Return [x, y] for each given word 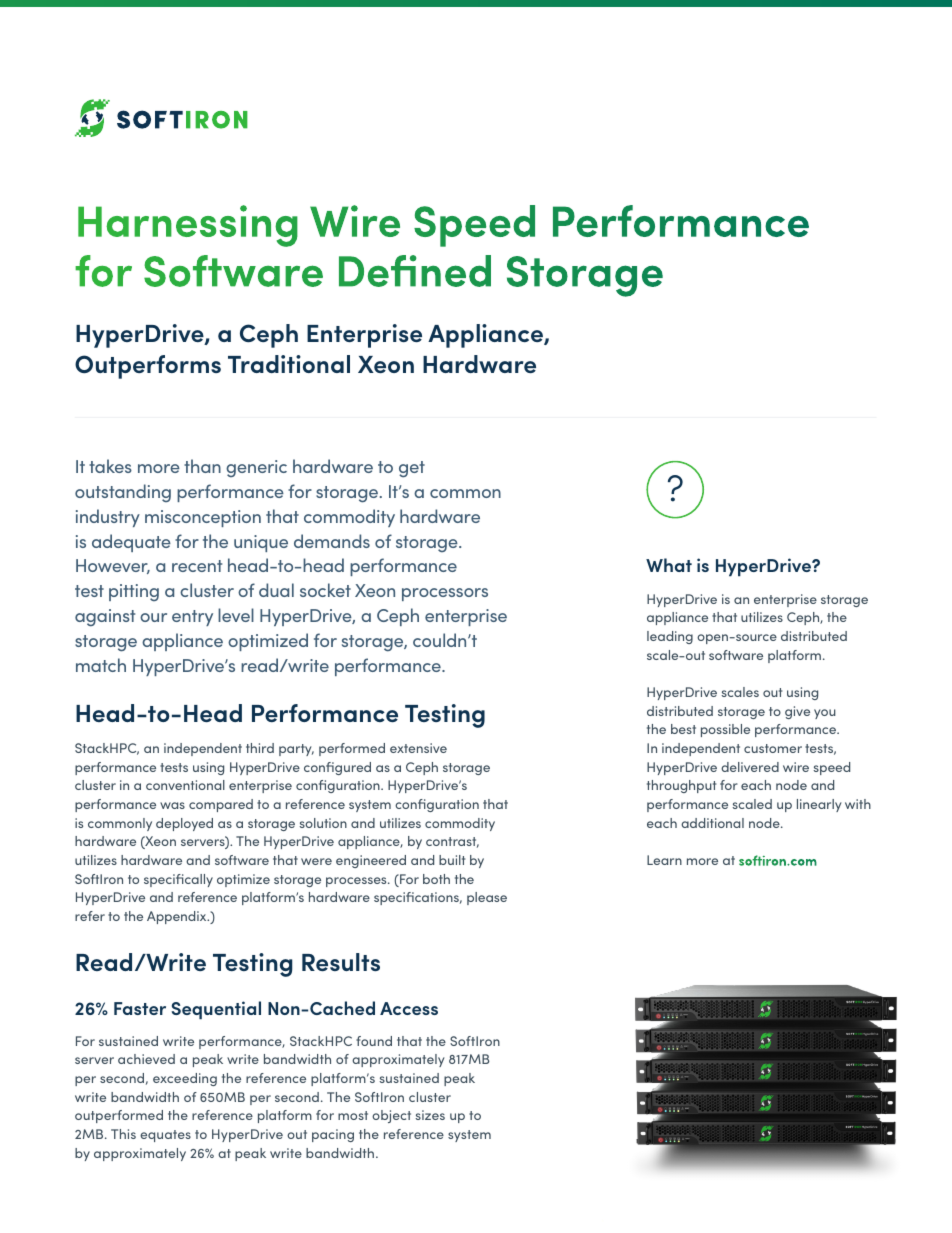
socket [325, 590]
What [669, 565]
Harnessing [188, 226]
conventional [185, 785]
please [487, 898]
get [412, 469]
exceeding [185, 1079]
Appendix [178, 917]
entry [192, 618]
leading [670, 637]
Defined [415, 271]
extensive [418, 748]
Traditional [289, 364]
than [202, 466]
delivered [750, 767]
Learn [664, 860]
